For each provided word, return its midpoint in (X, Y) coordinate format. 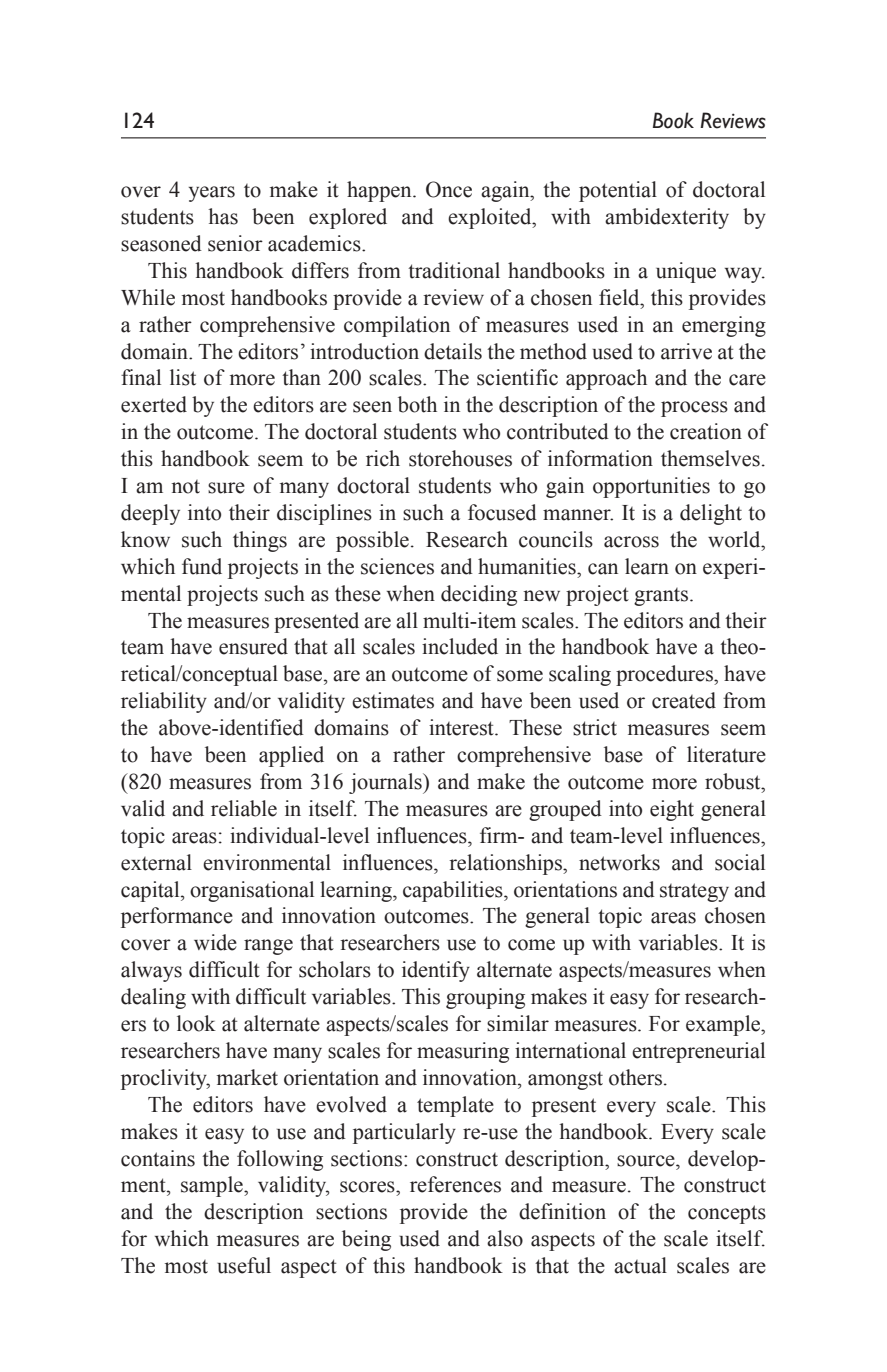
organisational (252, 891)
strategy (694, 892)
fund (202, 566)
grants (662, 597)
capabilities (454, 891)
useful (244, 1265)
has (223, 216)
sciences (397, 566)
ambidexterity (667, 218)
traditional (454, 270)
